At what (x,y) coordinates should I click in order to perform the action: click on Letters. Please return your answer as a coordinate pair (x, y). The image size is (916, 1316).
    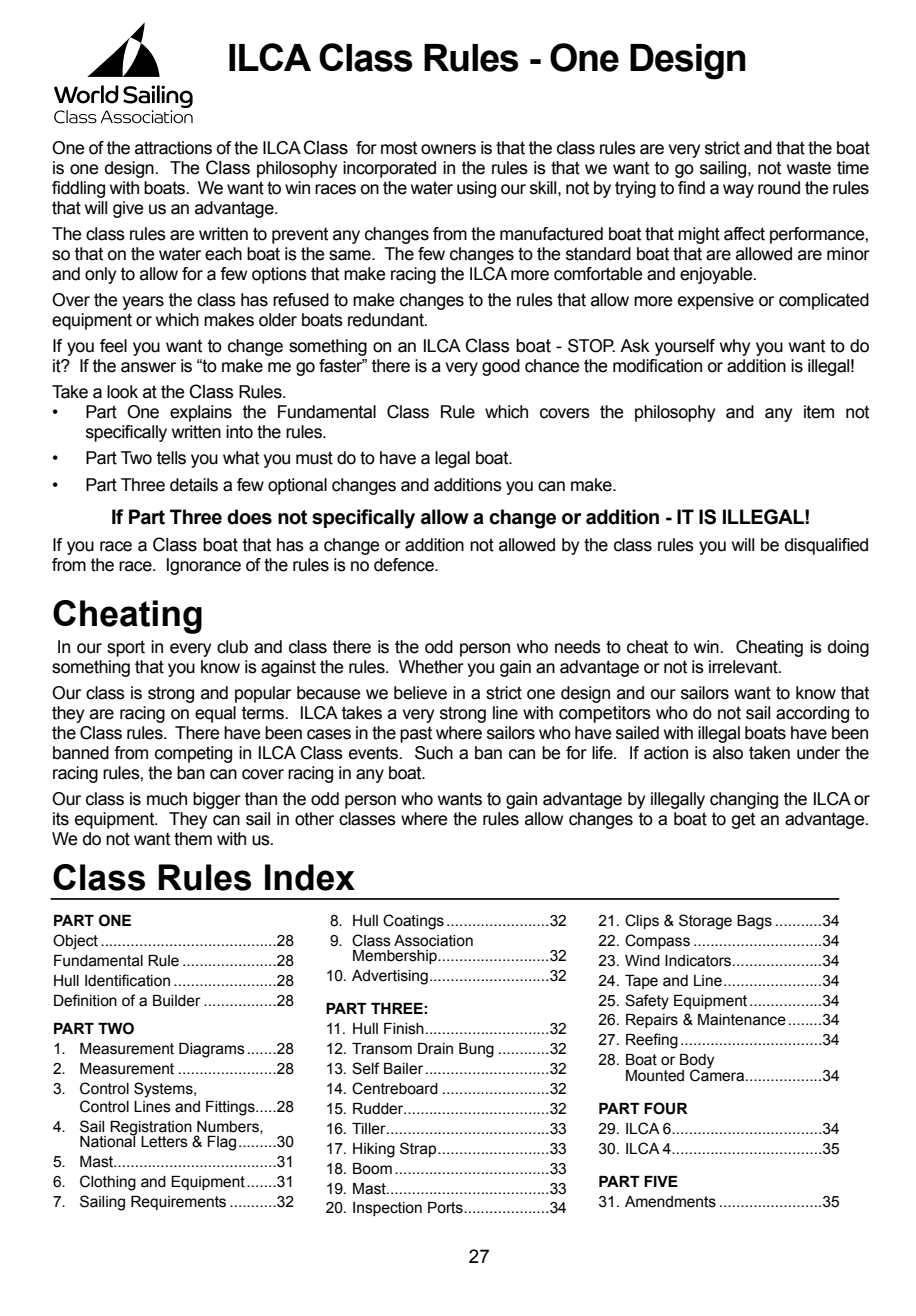
    Looking at the image, I should click on (164, 1142).
